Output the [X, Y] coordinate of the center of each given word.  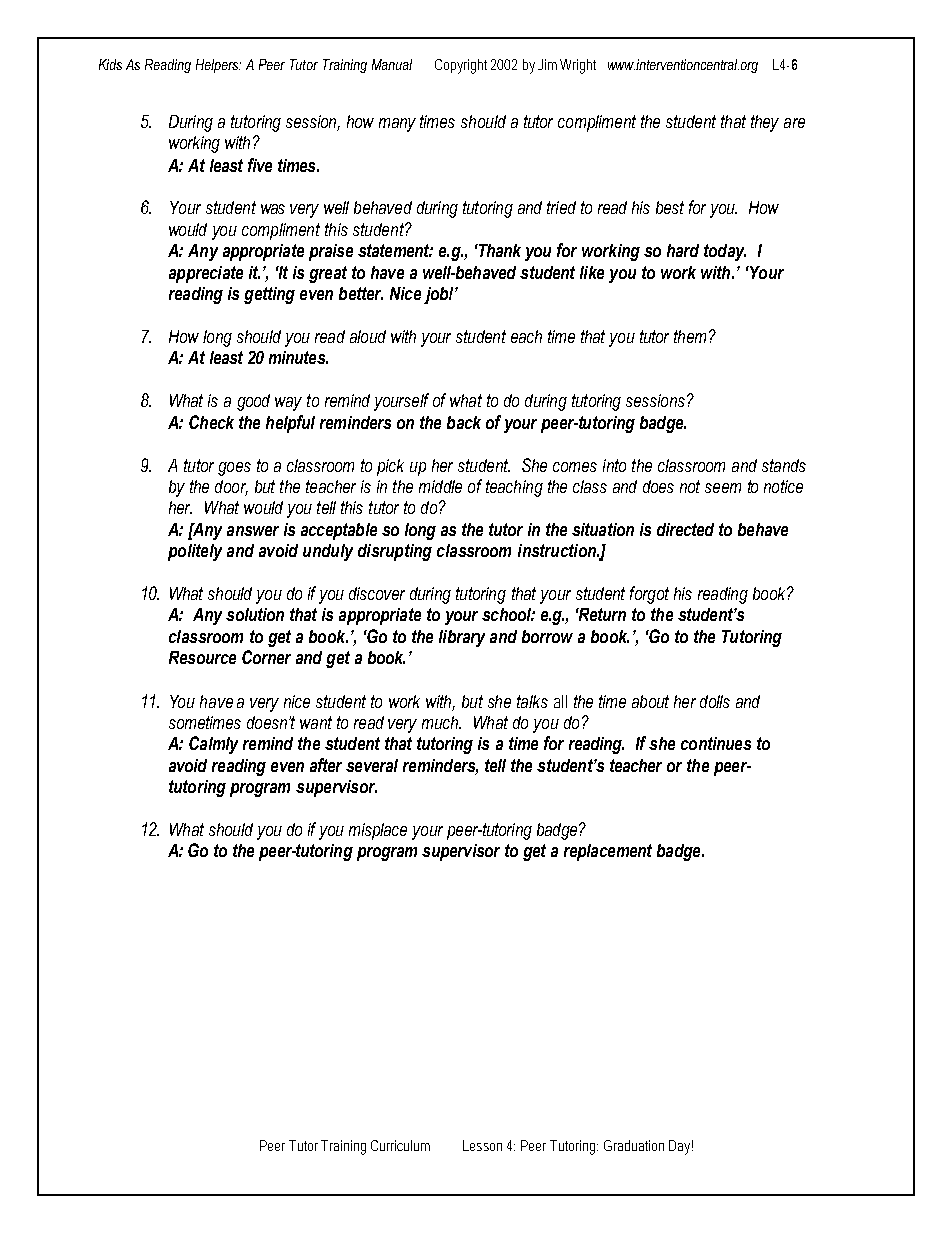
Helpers [218, 66]
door [231, 487]
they [765, 123]
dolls [715, 701]
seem [723, 488]
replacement [608, 852]
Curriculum [400, 1145]
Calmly [213, 745]
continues [716, 743]
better [361, 293]
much [441, 722]
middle [440, 486]
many [397, 125]
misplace [378, 831]
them [690, 336]
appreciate [206, 274]
